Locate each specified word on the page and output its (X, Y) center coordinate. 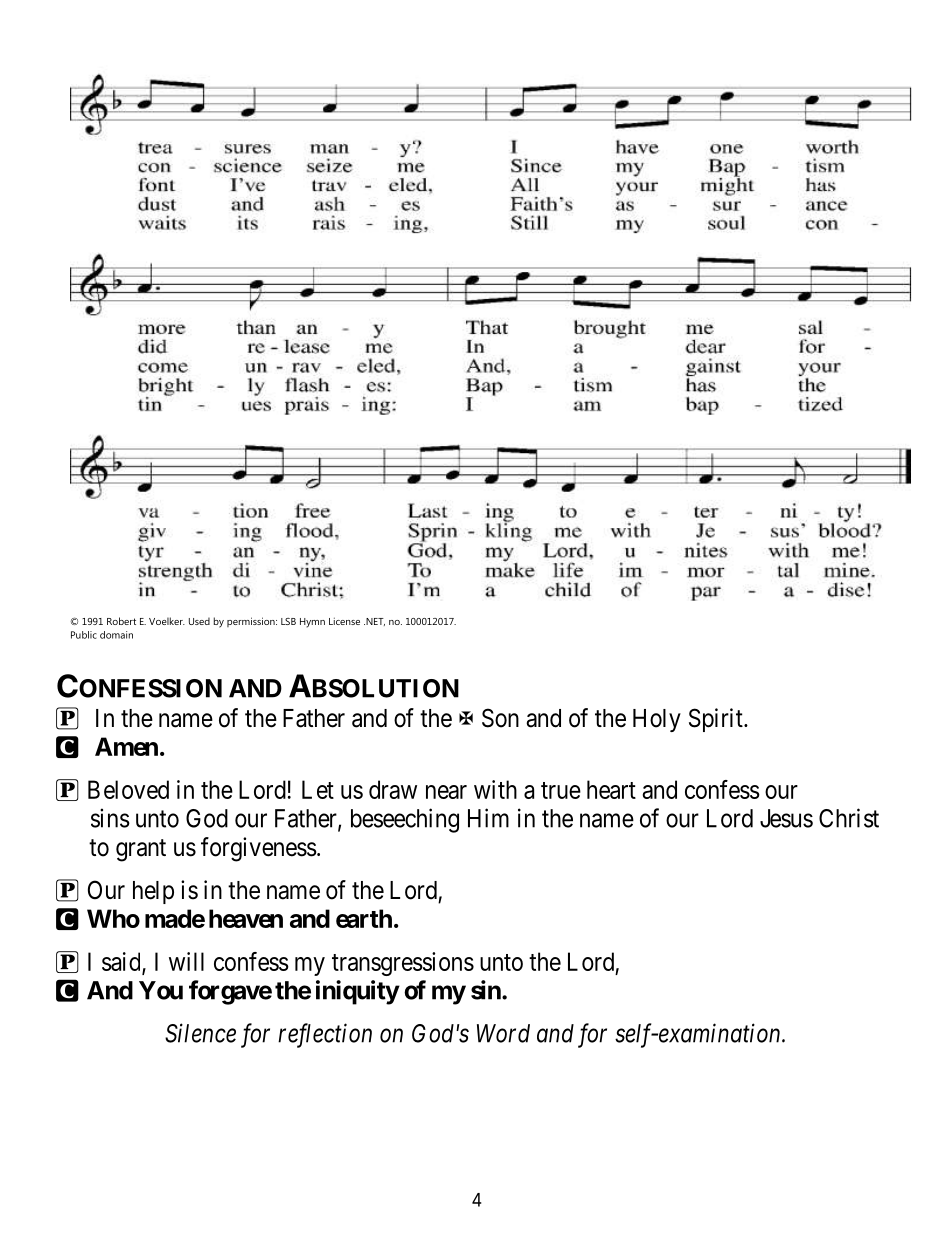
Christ (849, 818)
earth (364, 918)
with (495, 789)
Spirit (717, 720)
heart (611, 789)
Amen (126, 746)
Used (199, 621)
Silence (200, 1033)
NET (374, 622)
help (153, 892)
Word (503, 1033)
